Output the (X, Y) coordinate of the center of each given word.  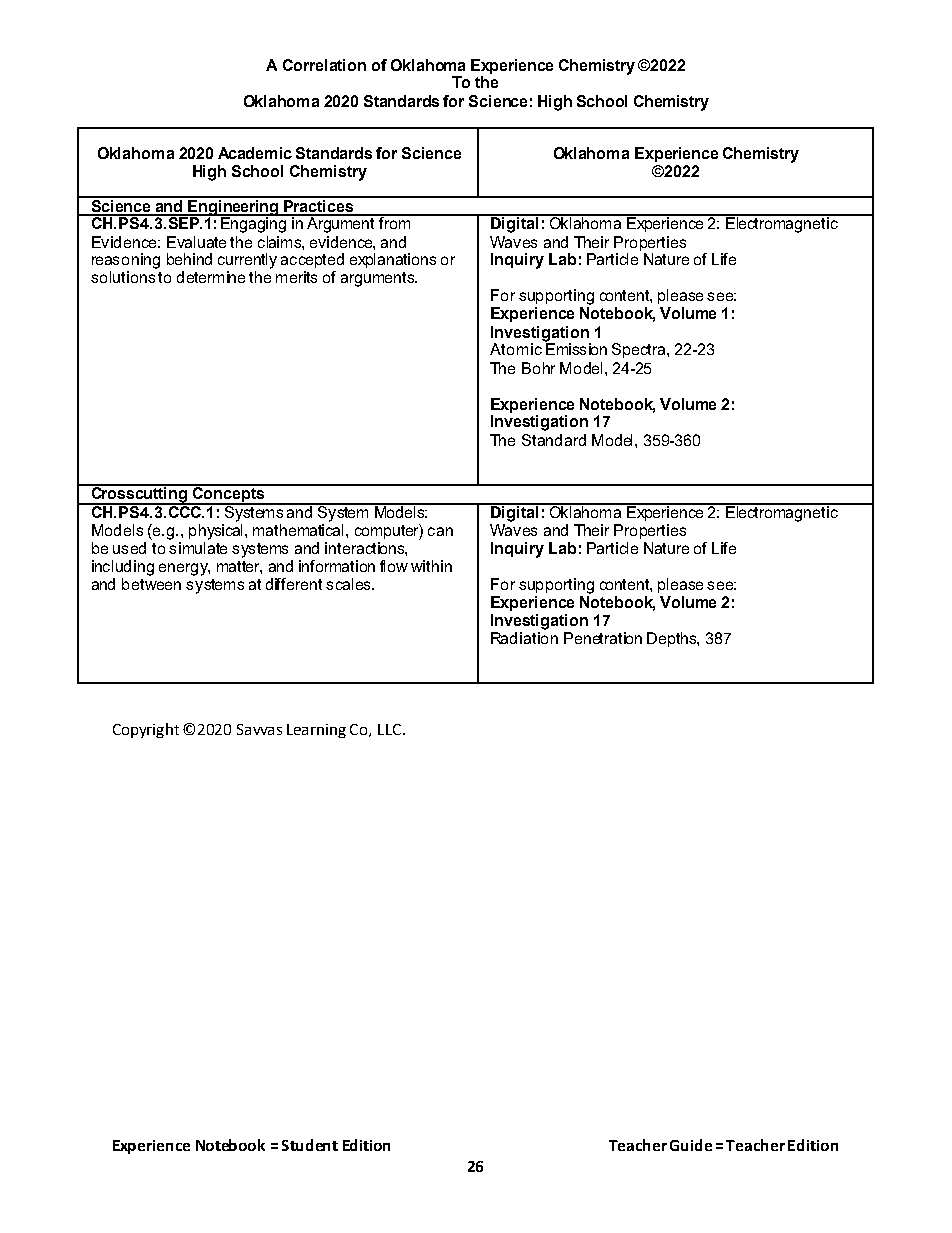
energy (184, 569)
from (395, 222)
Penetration (603, 638)
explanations (393, 260)
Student (310, 1145)
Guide (691, 1145)
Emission (576, 348)
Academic (255, 153)
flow (394, 566)
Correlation (324, 65)
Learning (316, 731)
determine (211, 277)
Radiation (524, 638)
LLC (389, 729)
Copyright (146, 730)
